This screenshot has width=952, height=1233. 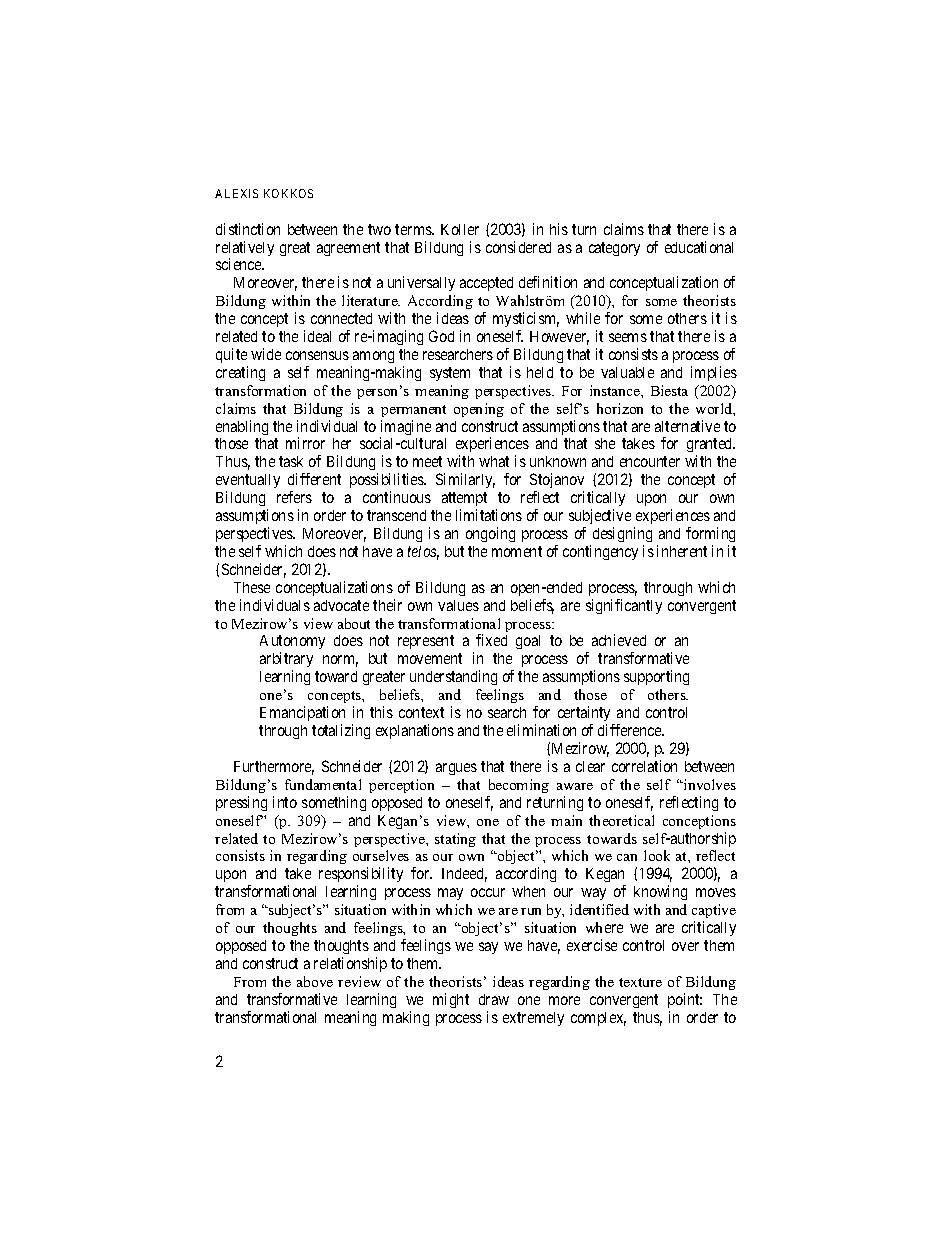 I want to click on distinction, so click(x=248, y=229).
